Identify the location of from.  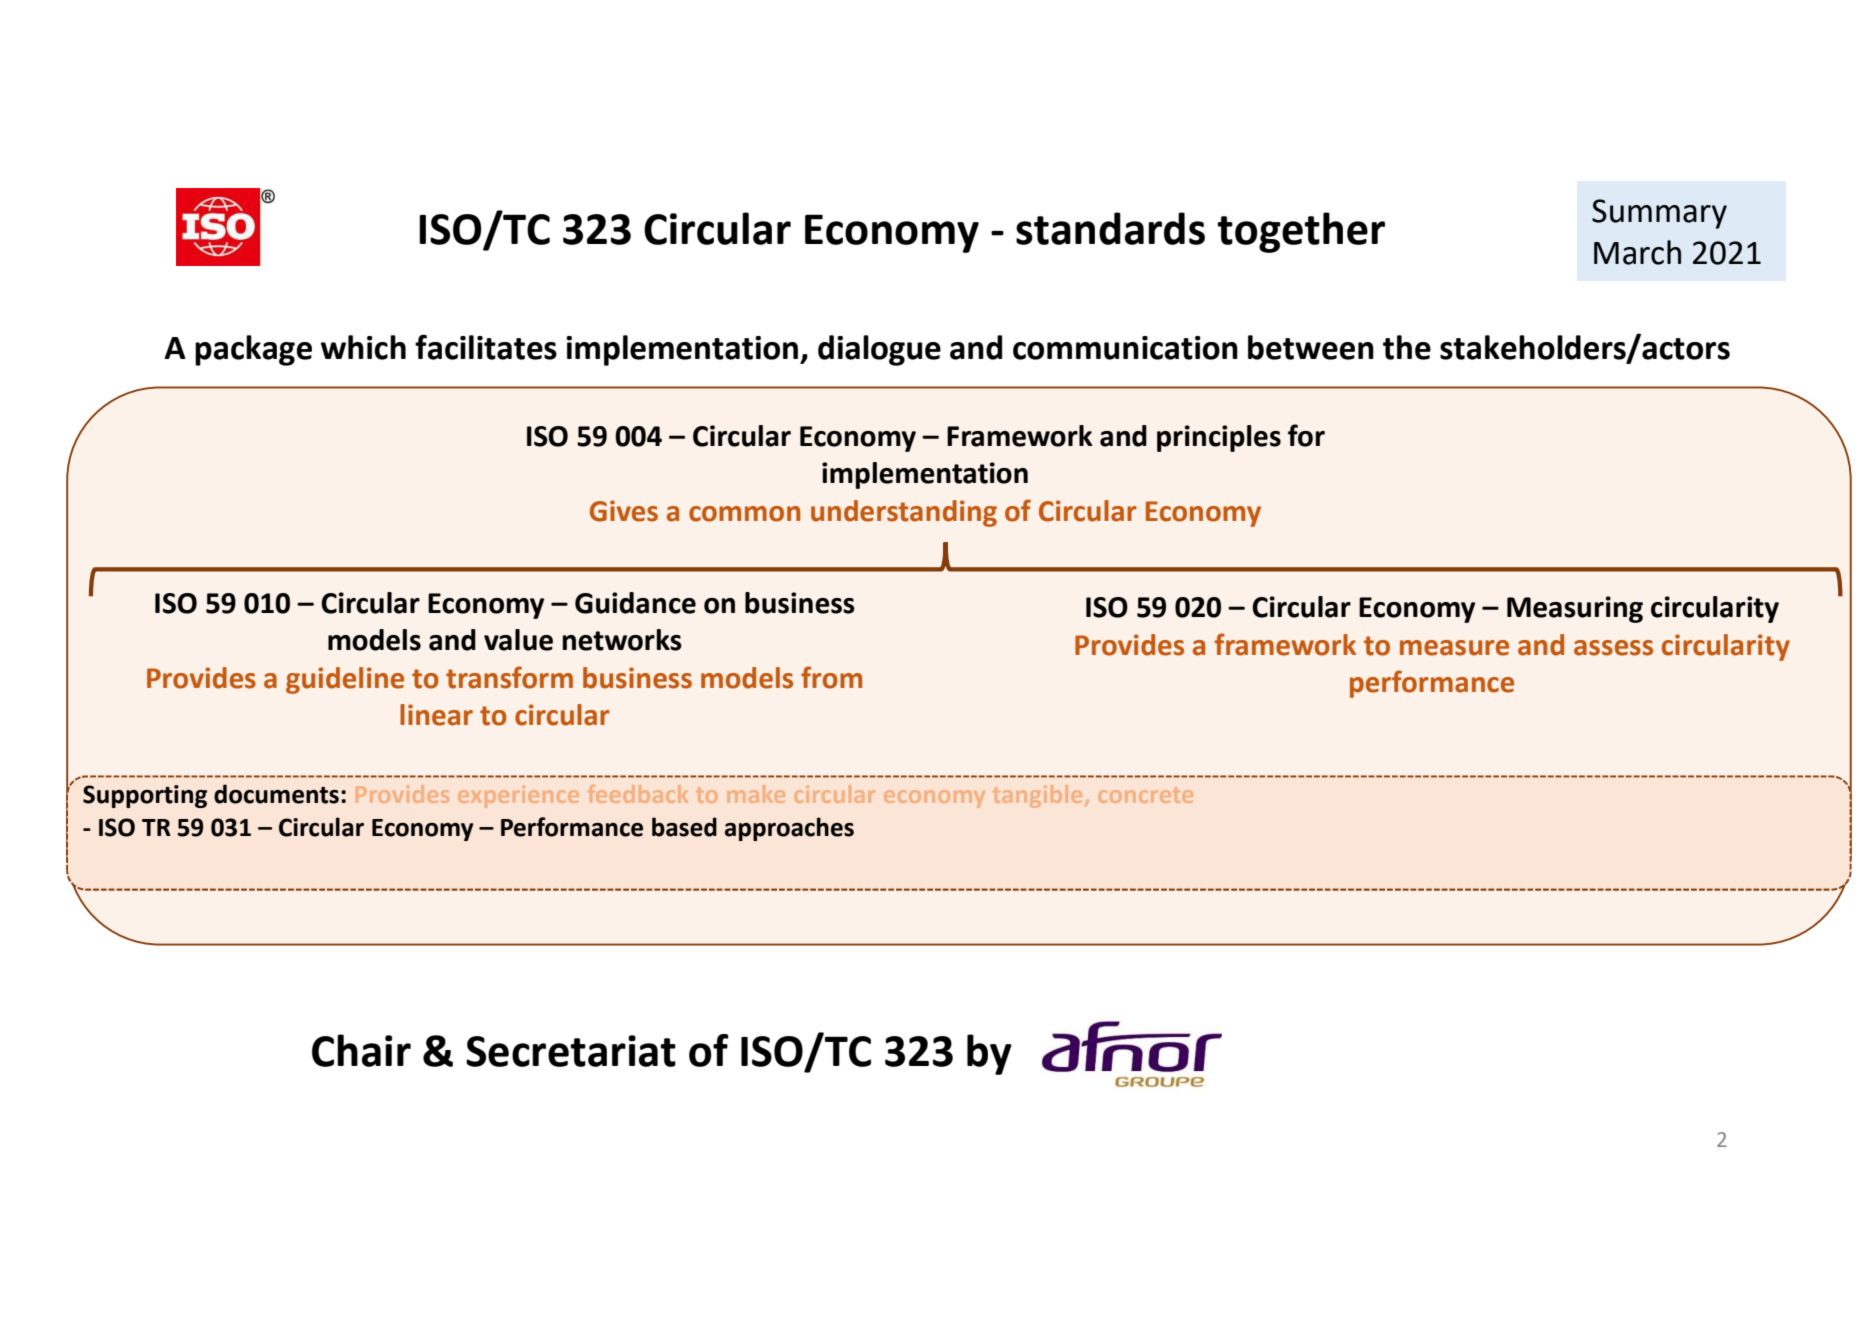
(831, 677).
